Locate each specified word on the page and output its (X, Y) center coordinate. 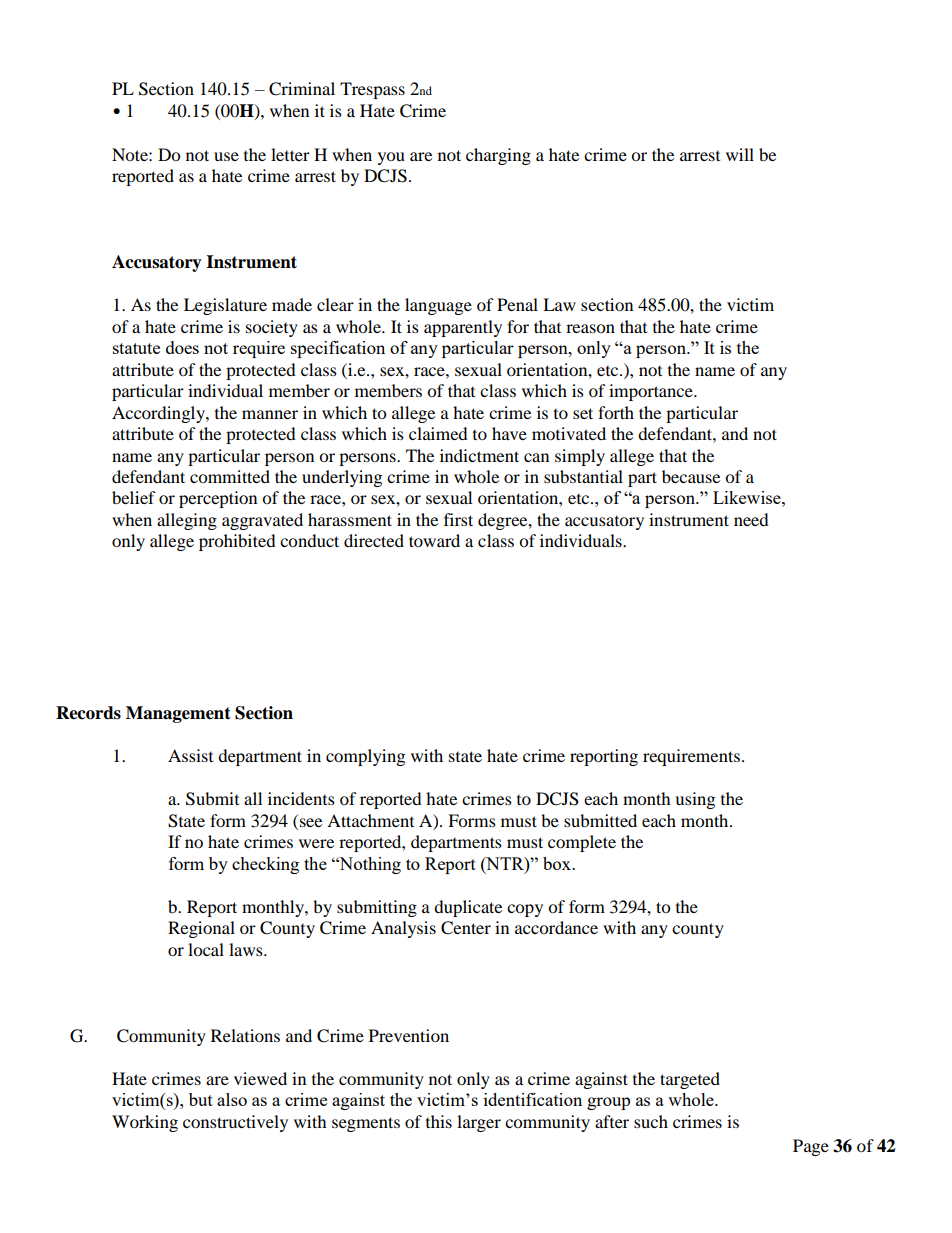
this (439, 1121)
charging (498, 156)
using (695, 800)
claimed (438, 433)
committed (230, 476)
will (740, 154)
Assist (190, 755)
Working (145, 1123)
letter (290, 154)
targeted (690, 1080)
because (691, 476)
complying (365, 757)
